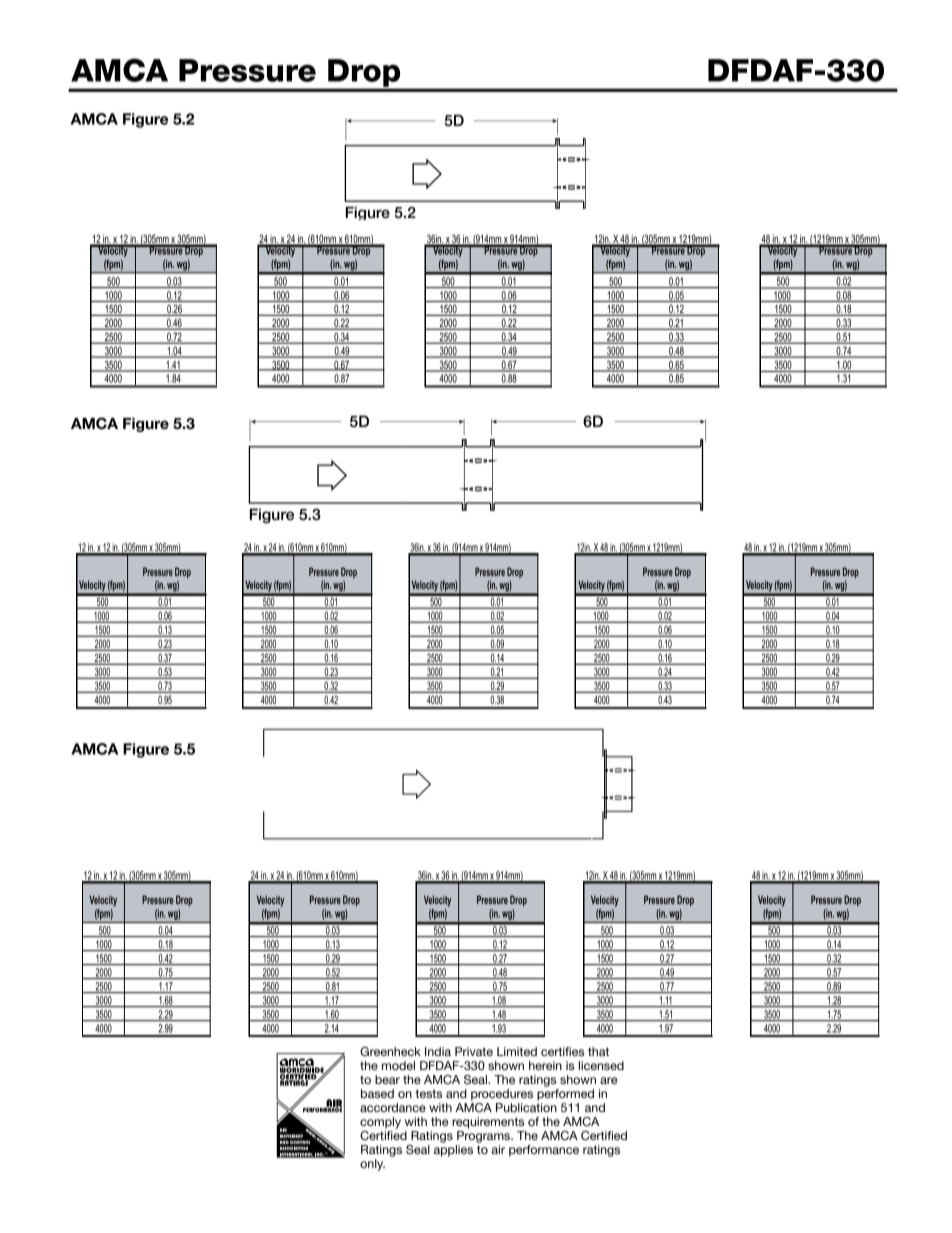 The image size is (952, 1233). I want to click on Private, so click(474, 1051).
